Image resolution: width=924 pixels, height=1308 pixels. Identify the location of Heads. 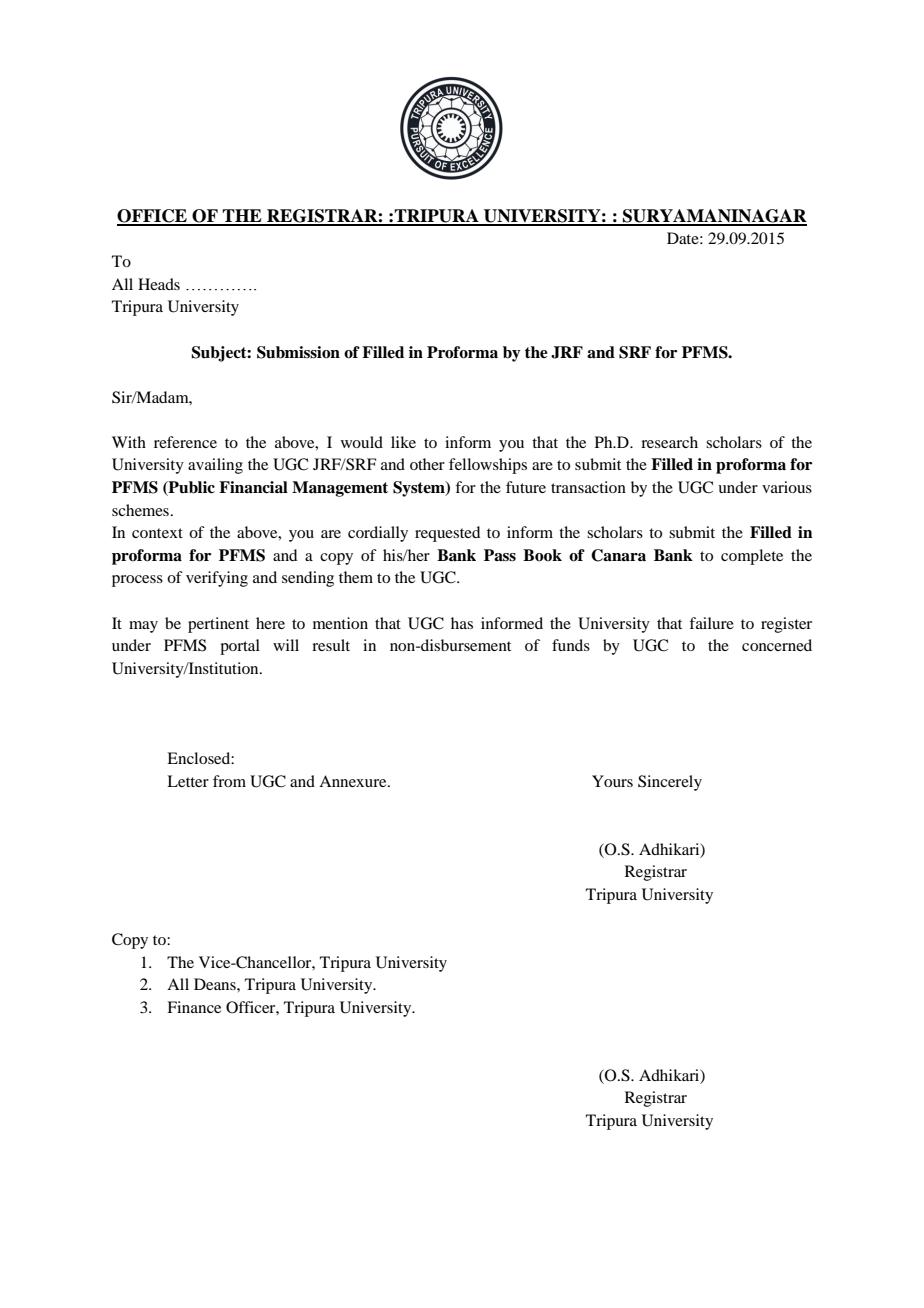
(159, 284).
